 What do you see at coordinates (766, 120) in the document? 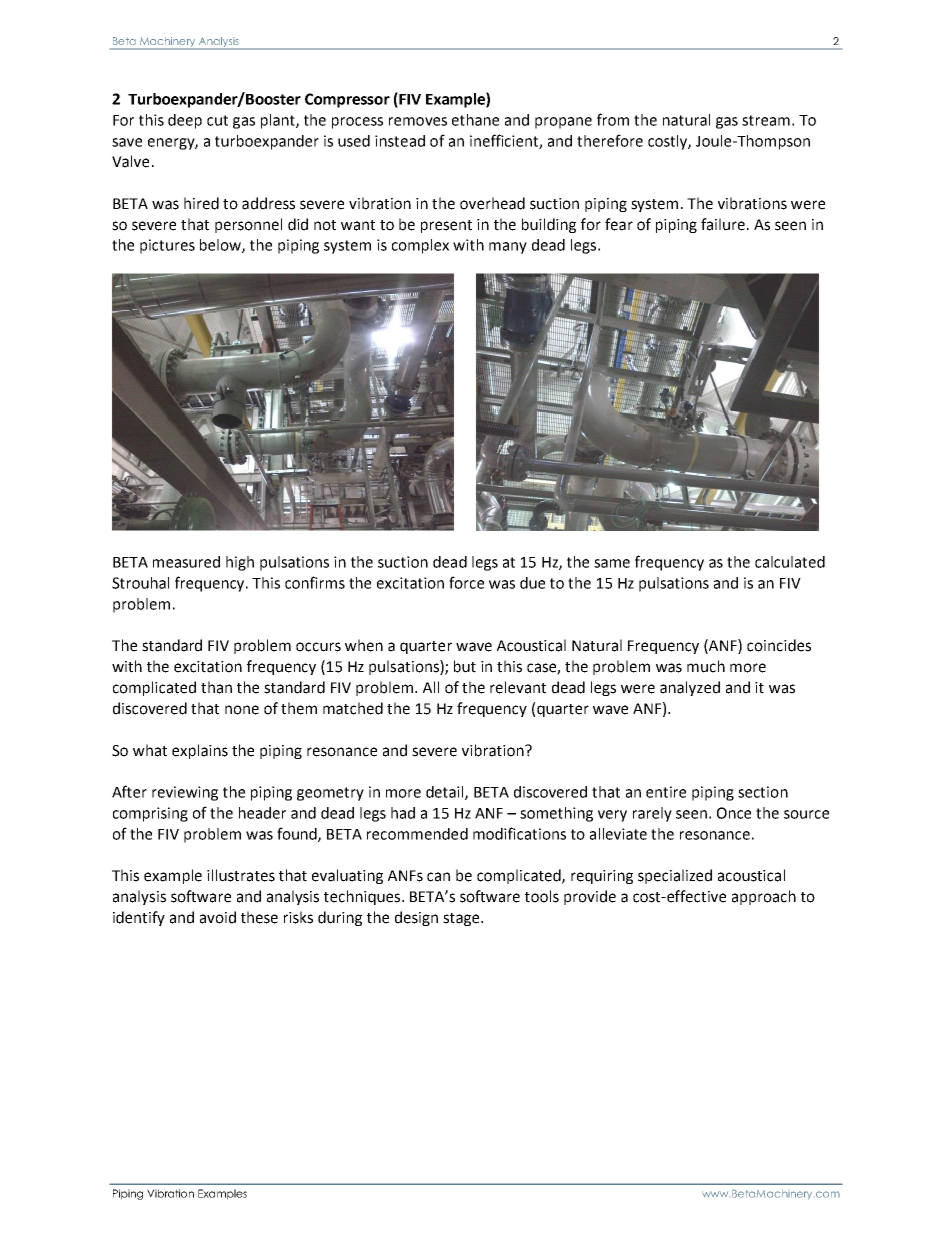
I see `stream` at bounding box center [766, 120].
